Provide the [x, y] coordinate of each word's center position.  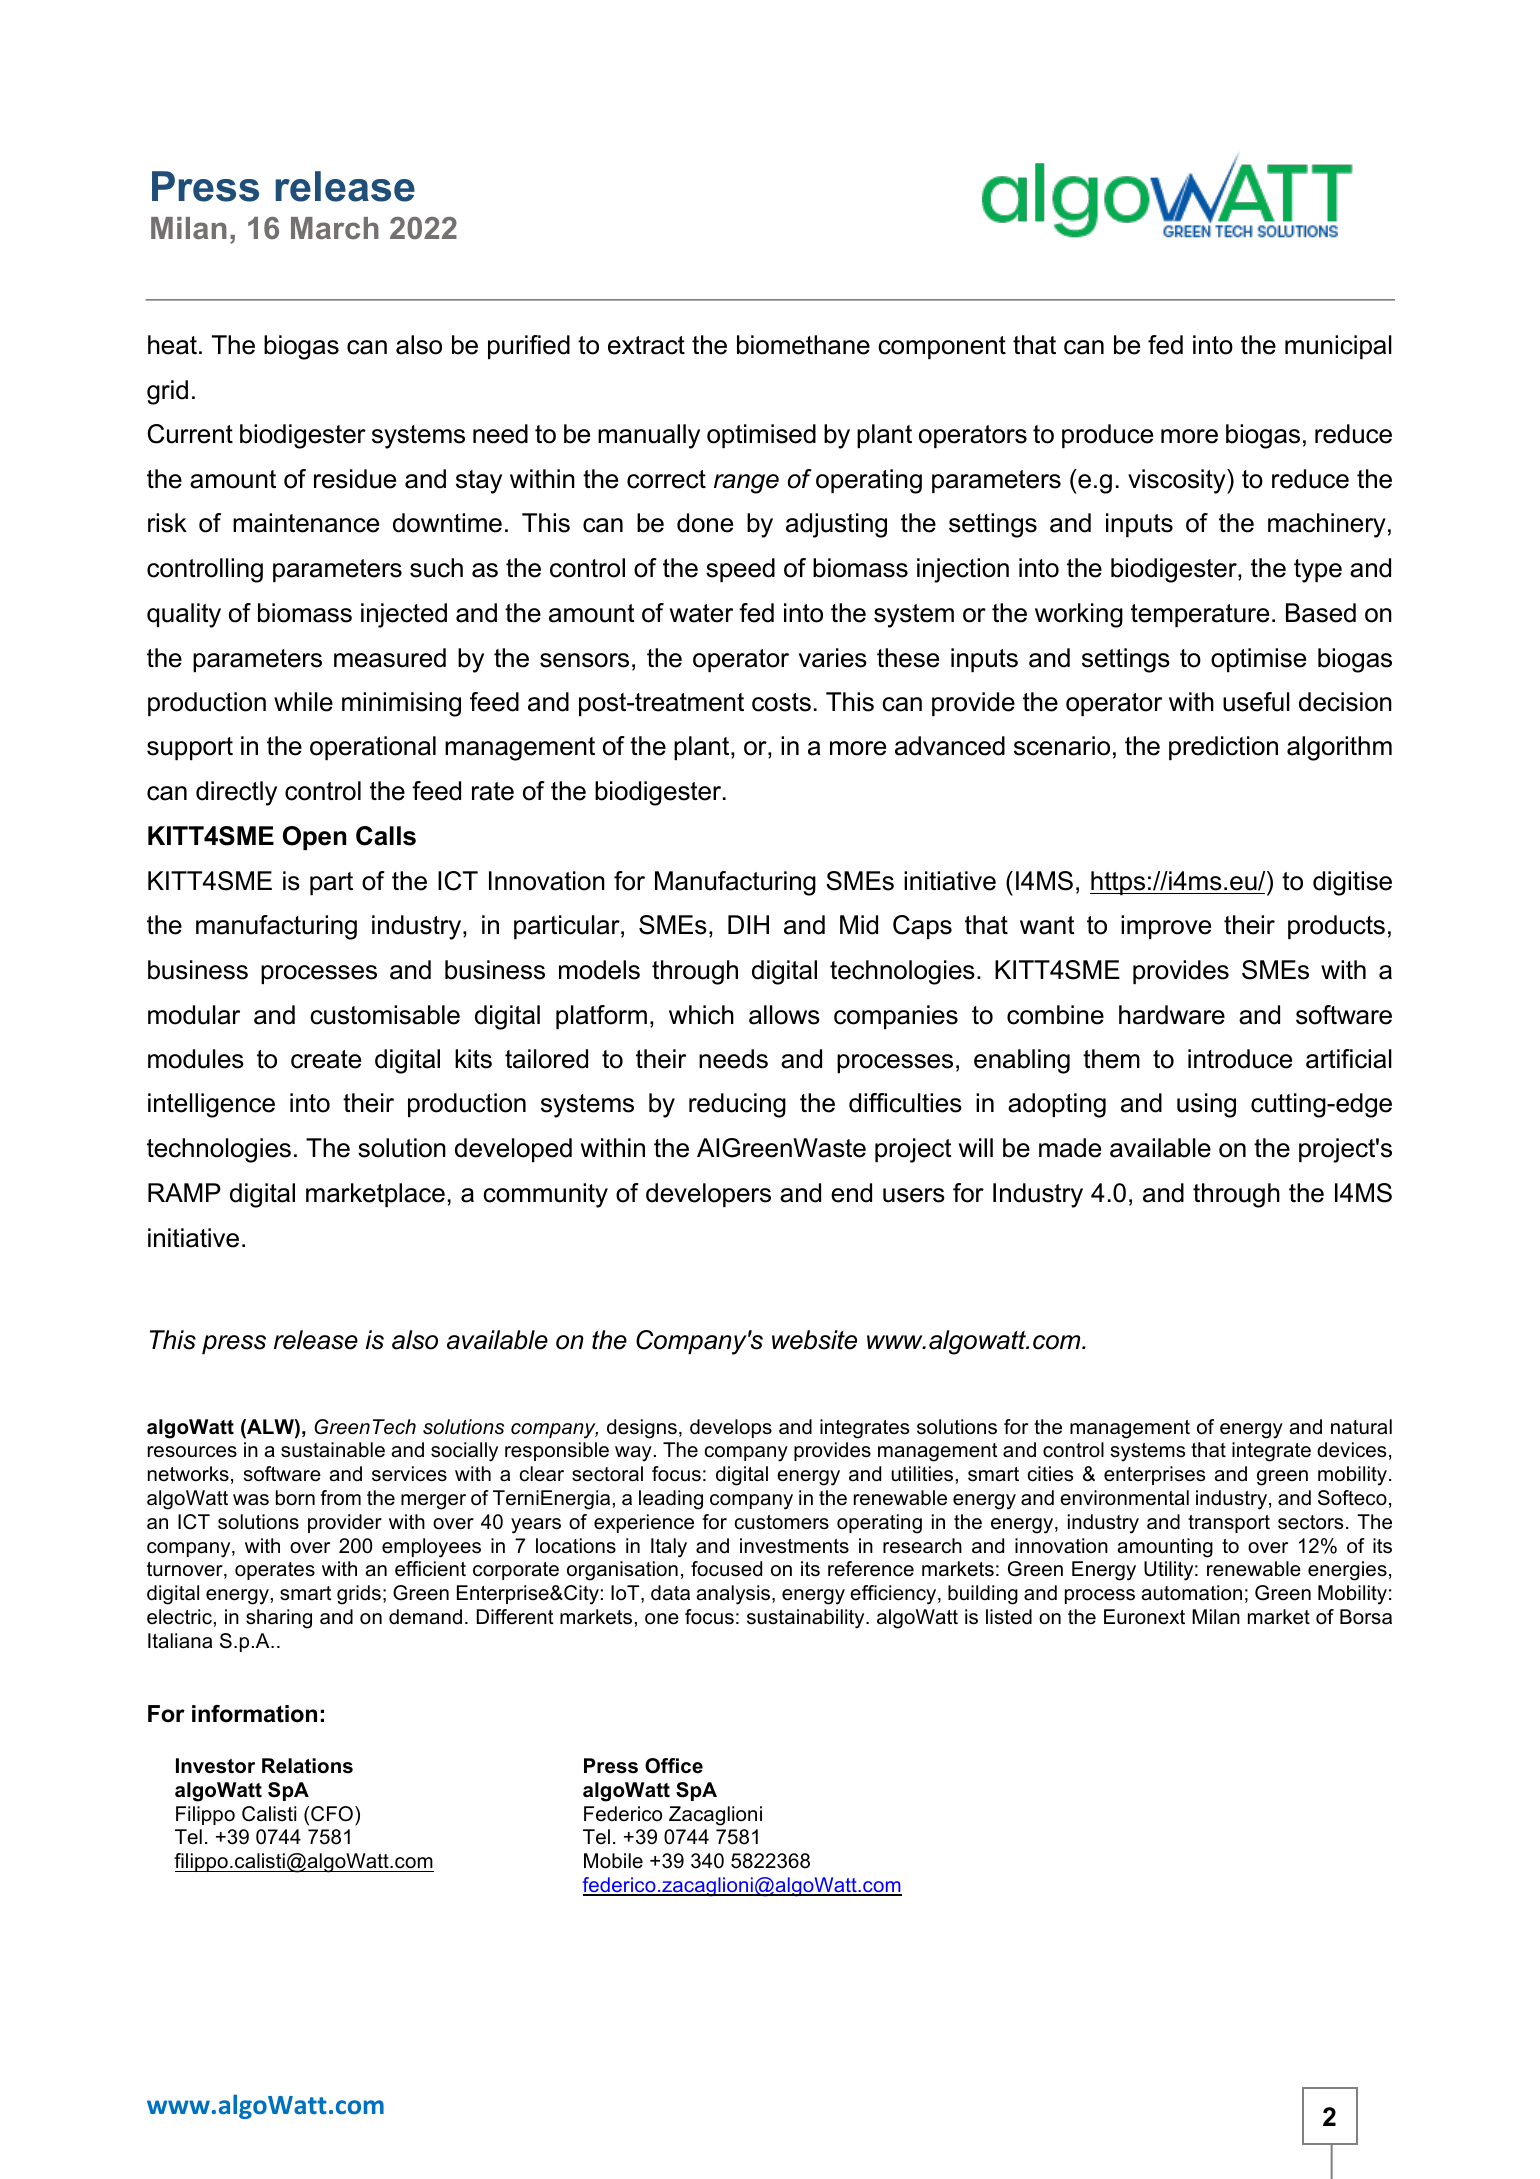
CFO [332, 1814]
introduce [1240, 1059]
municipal [1338, 347]
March [335, 228]
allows [784, 1015]
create [326, 1059]
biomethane [803, 345]
